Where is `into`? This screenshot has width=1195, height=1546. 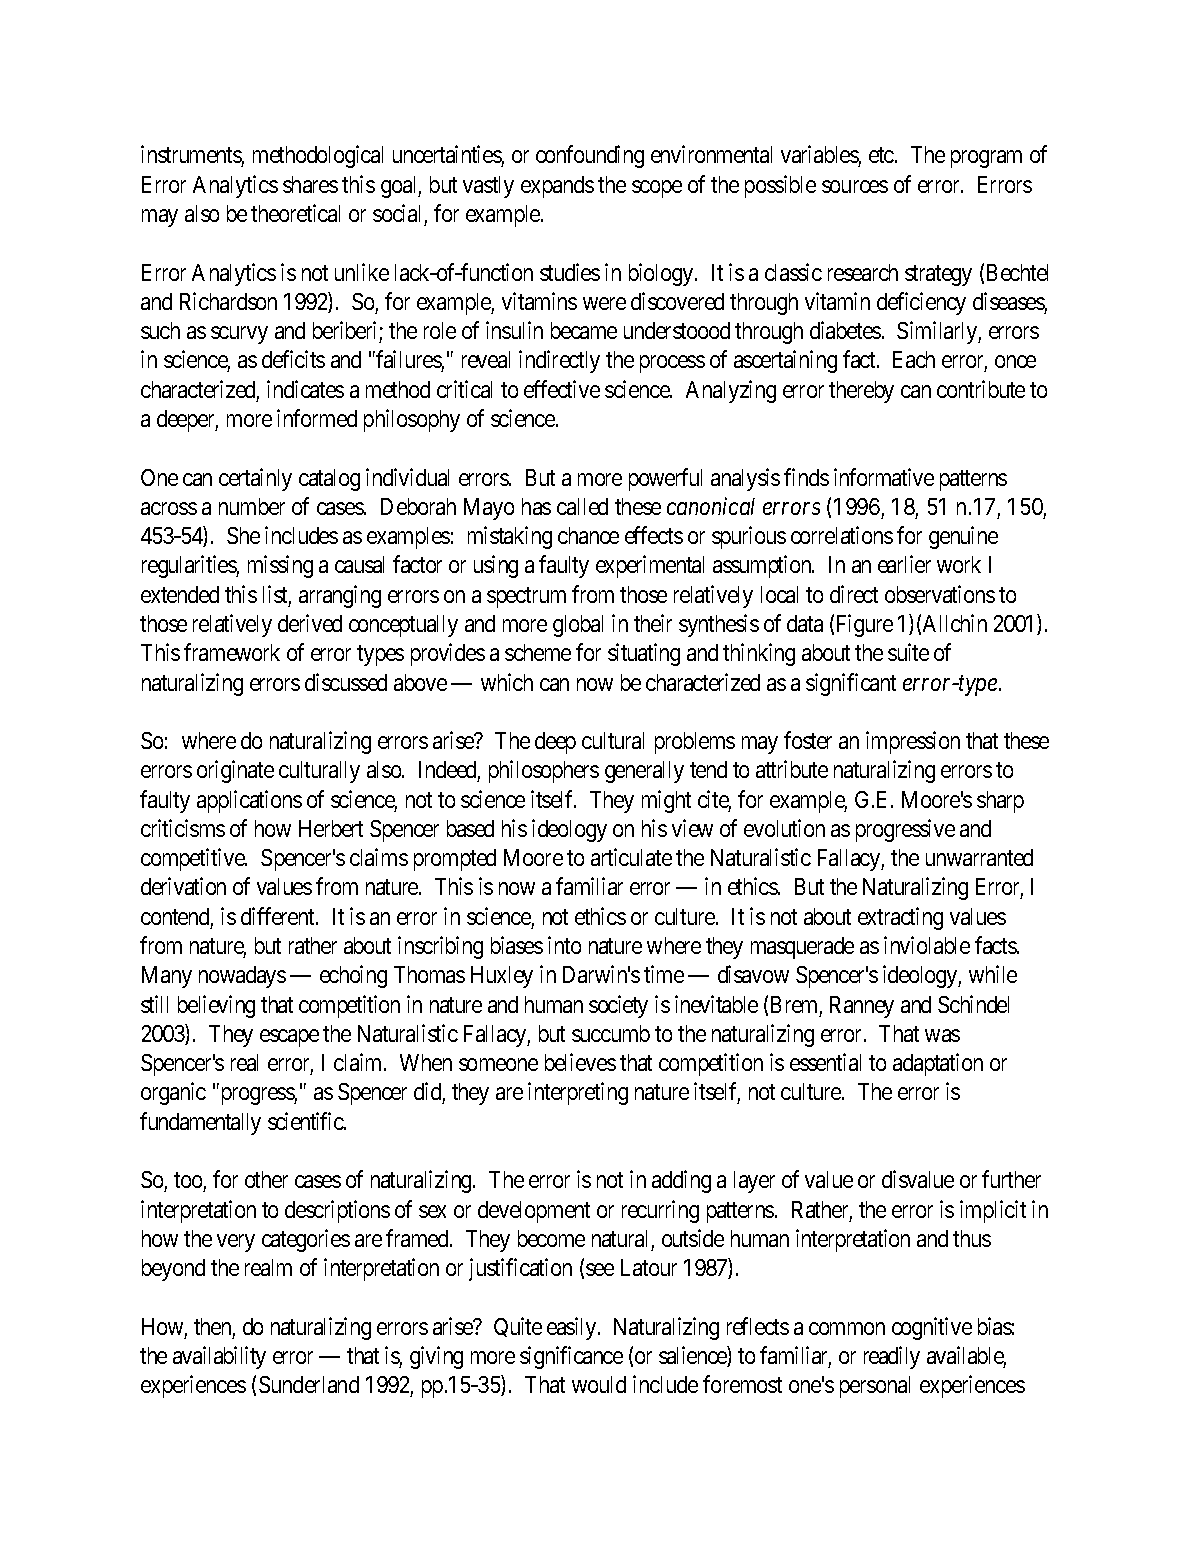
into is located at coordinates (564, 945).
